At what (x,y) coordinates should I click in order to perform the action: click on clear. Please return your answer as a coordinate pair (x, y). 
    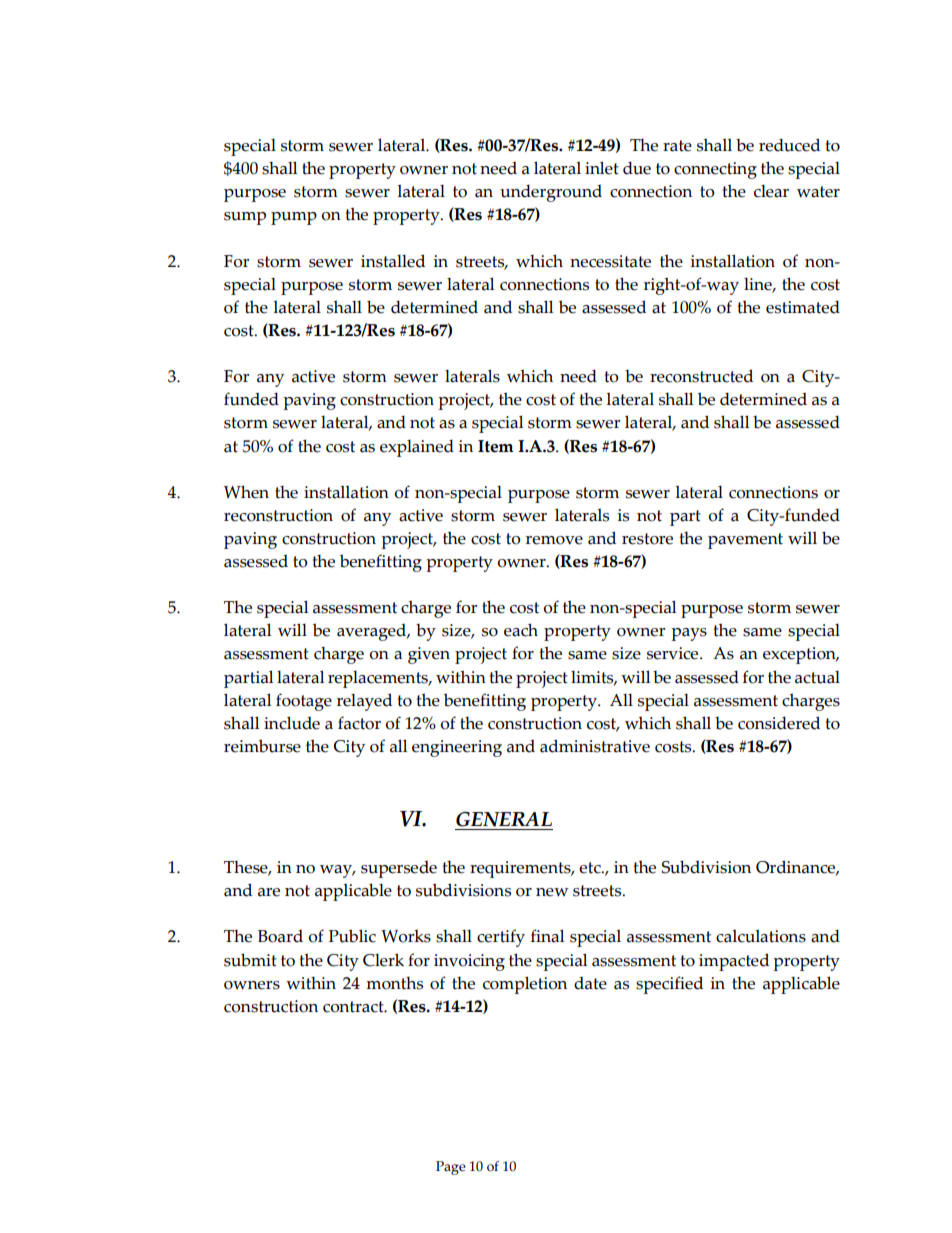
    Looking at the image, I should click on (771, 191).
